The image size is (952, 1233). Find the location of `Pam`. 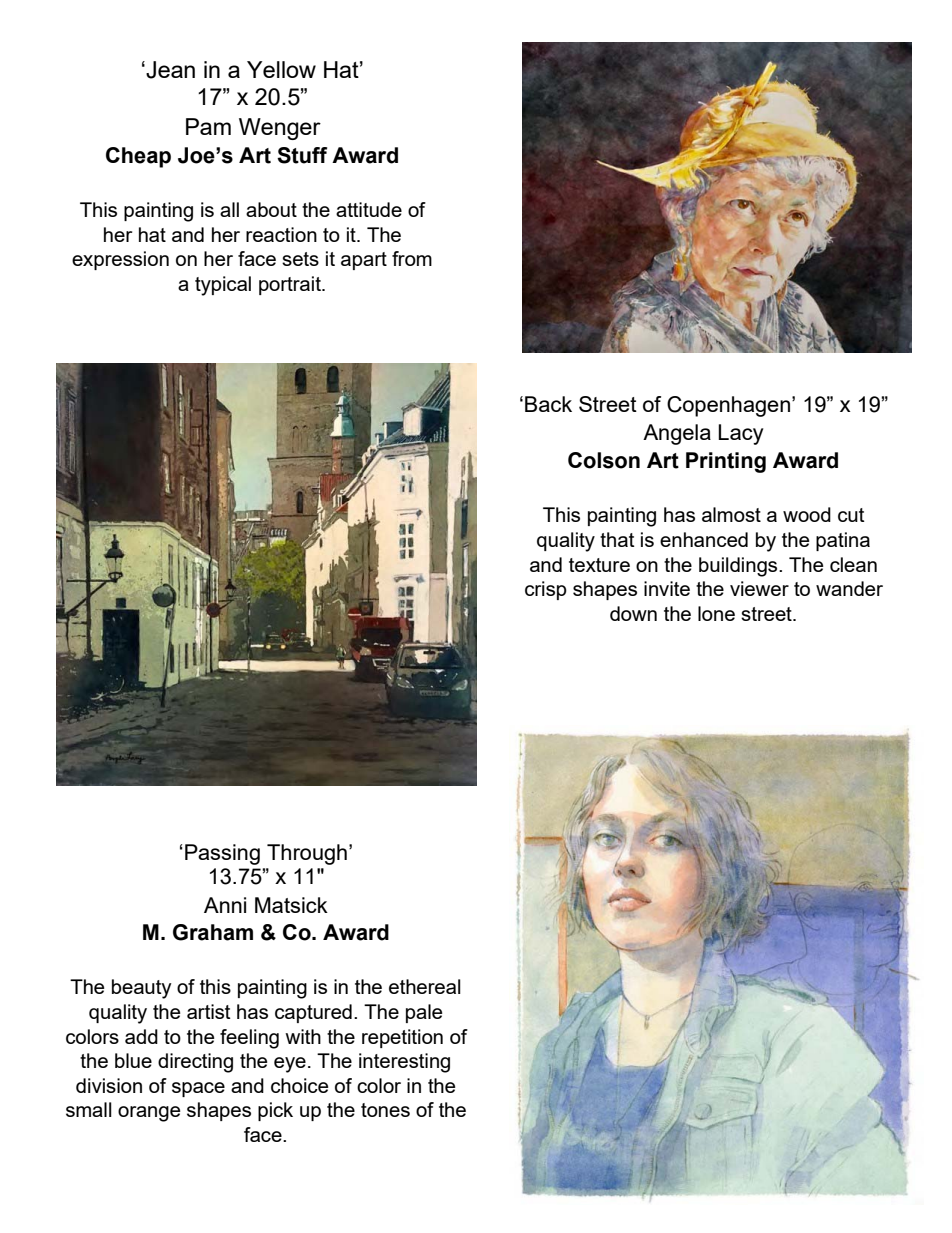

Pam is located at coordinates (208, 126).
